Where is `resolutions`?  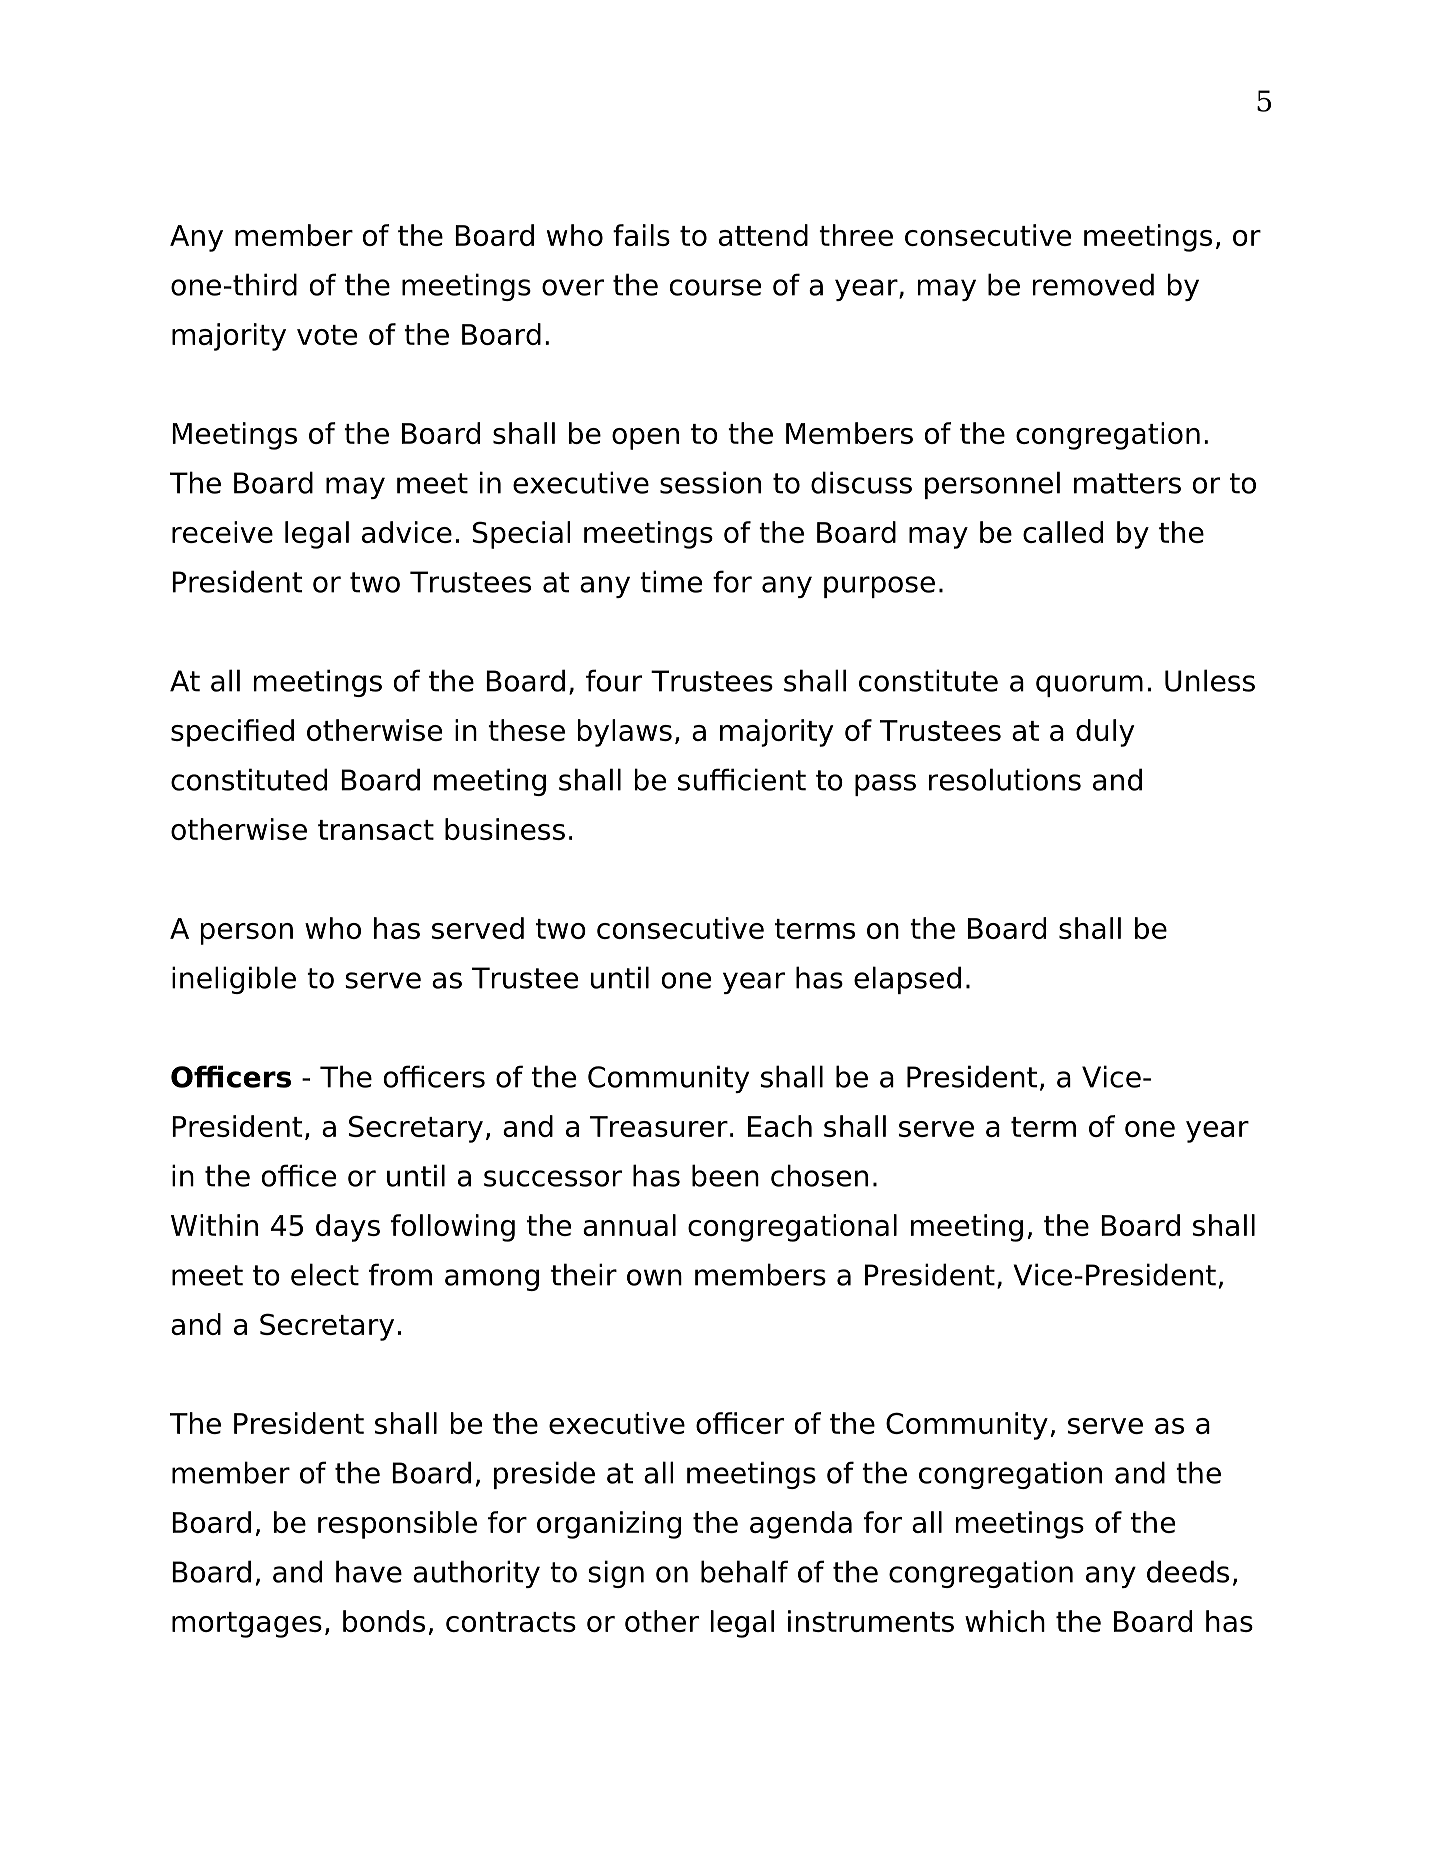 resolutions is located at coordinates (1005, 779).
